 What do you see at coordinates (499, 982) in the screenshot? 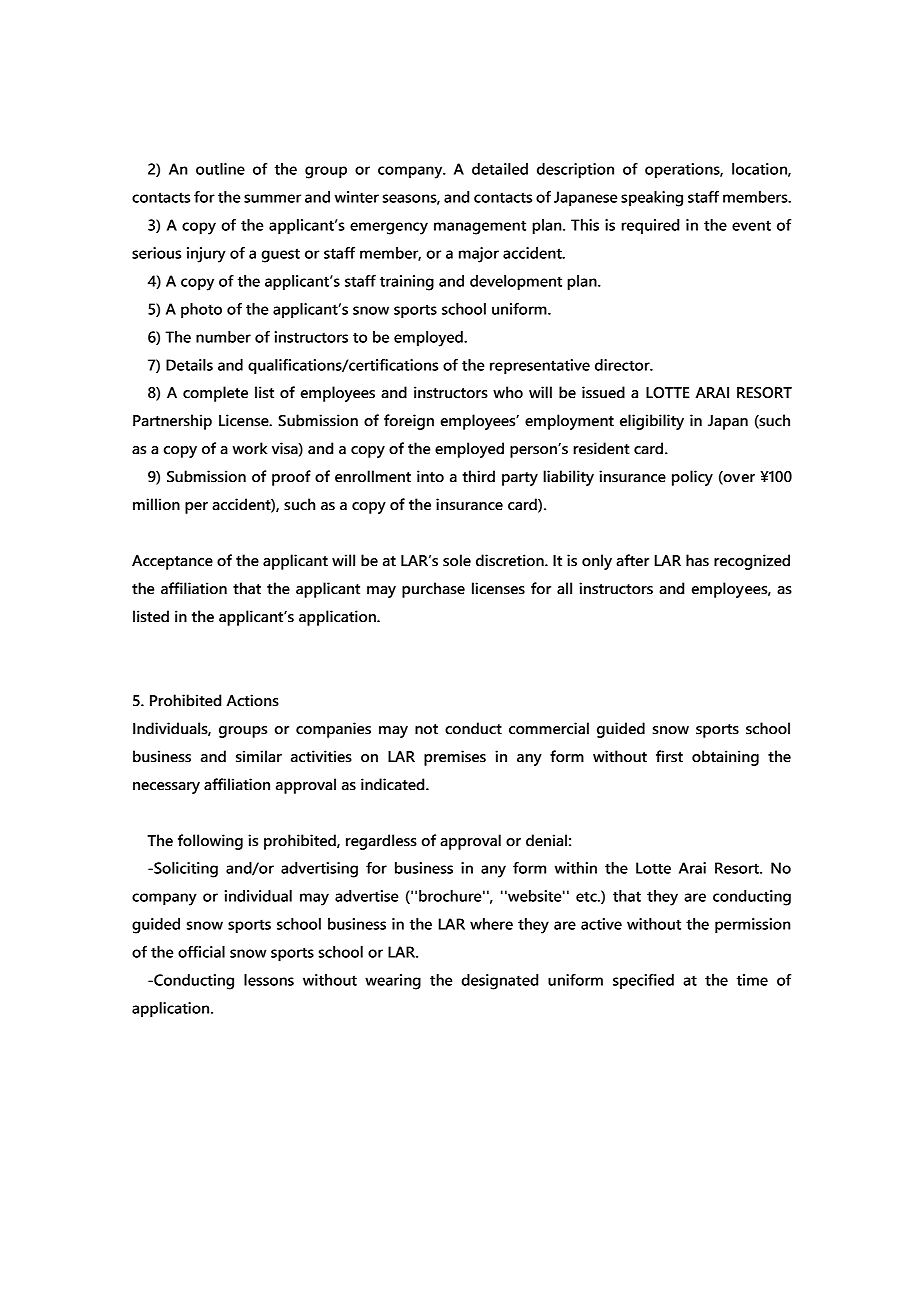
I see `designated` at bounding box center [499, 982].
